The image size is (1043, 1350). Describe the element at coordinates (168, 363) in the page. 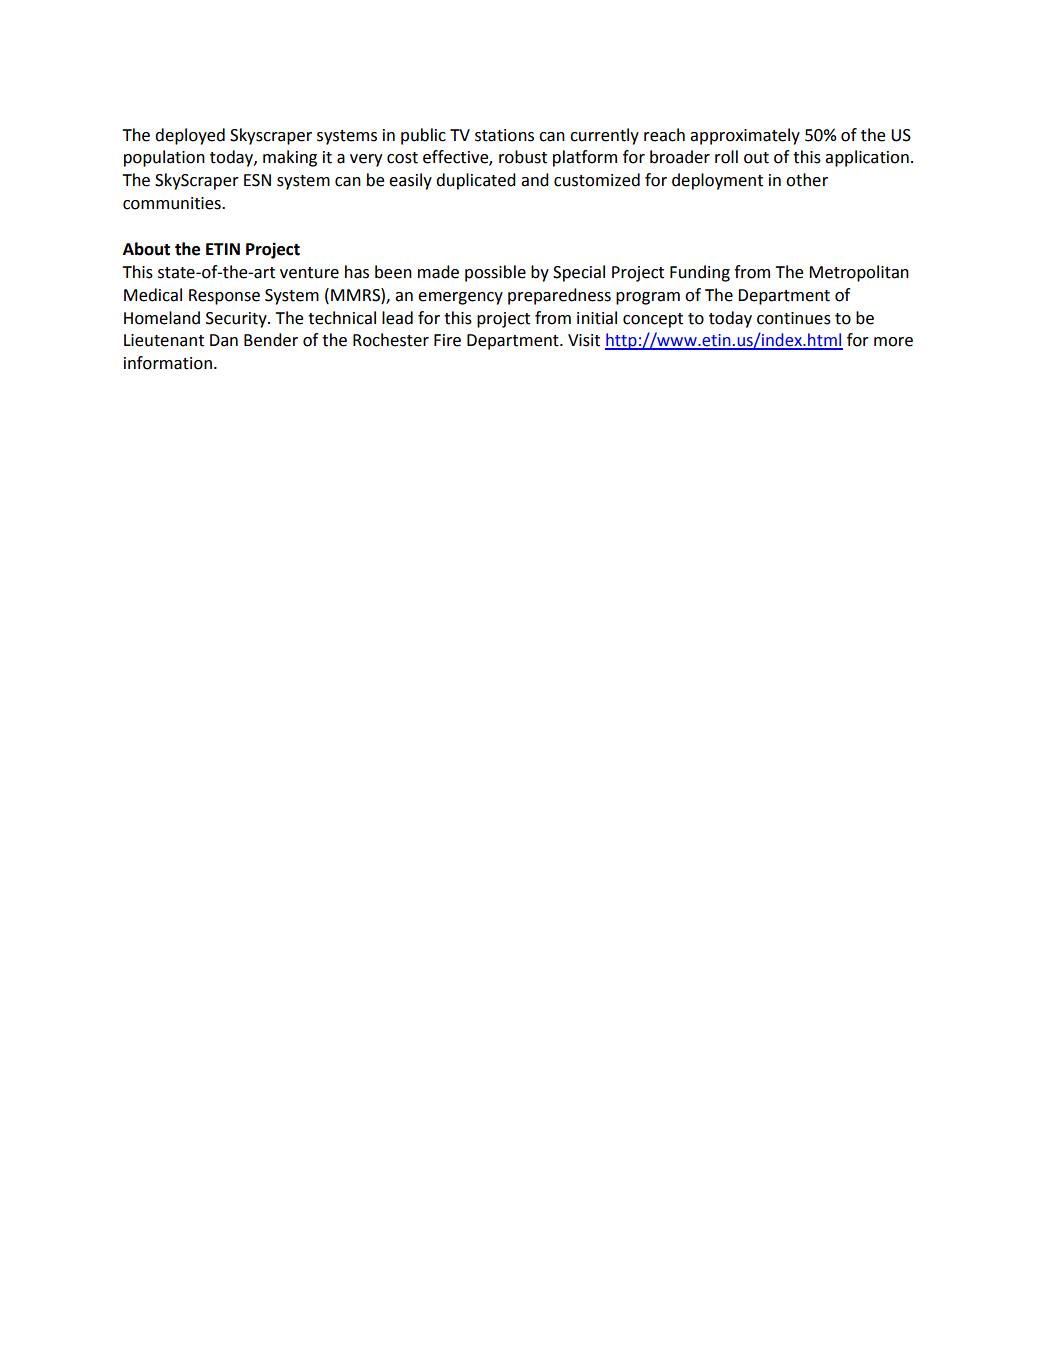

I see `information` at that location.
